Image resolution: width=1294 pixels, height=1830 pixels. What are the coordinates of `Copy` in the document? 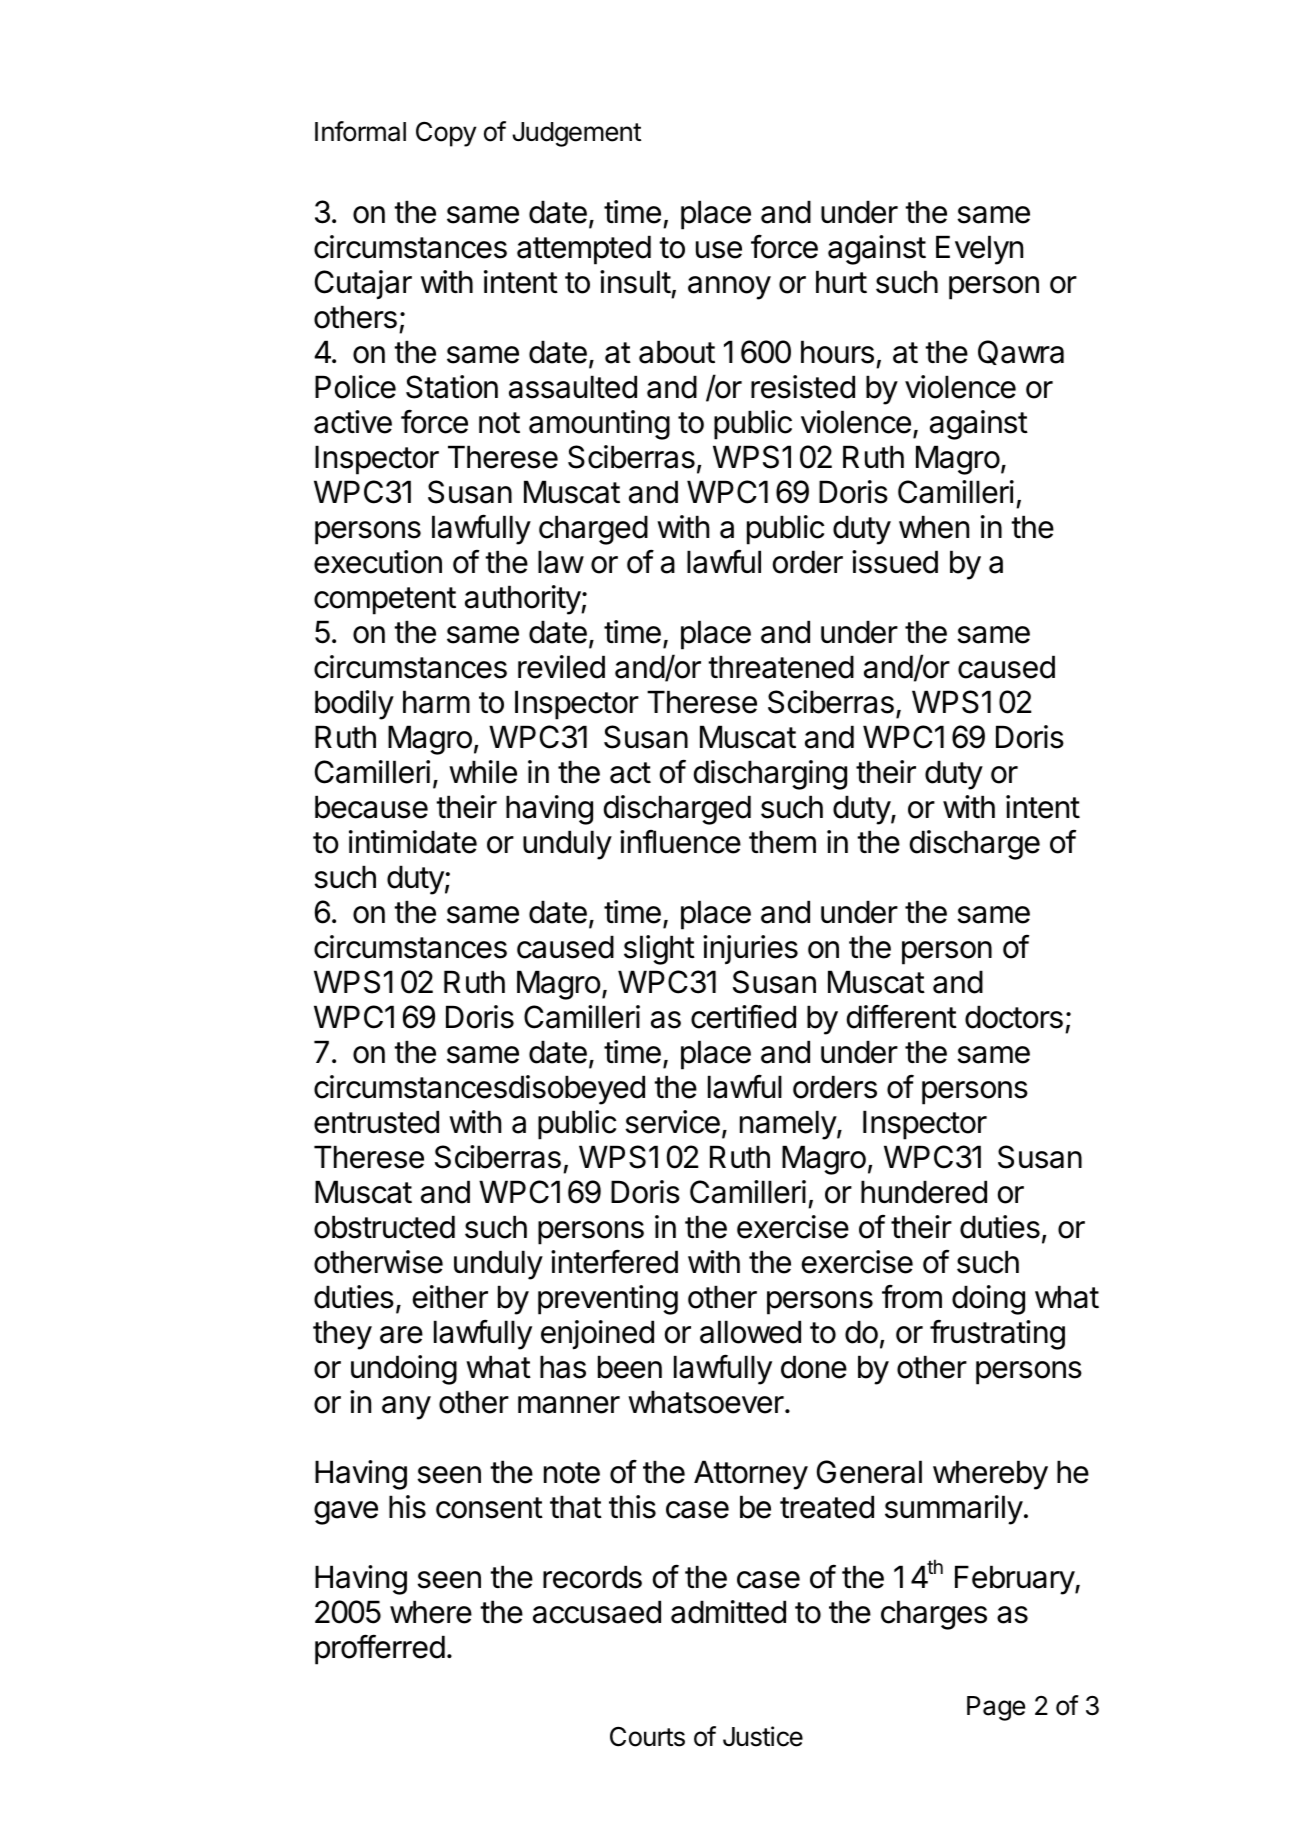 It's located at (446, 134).
